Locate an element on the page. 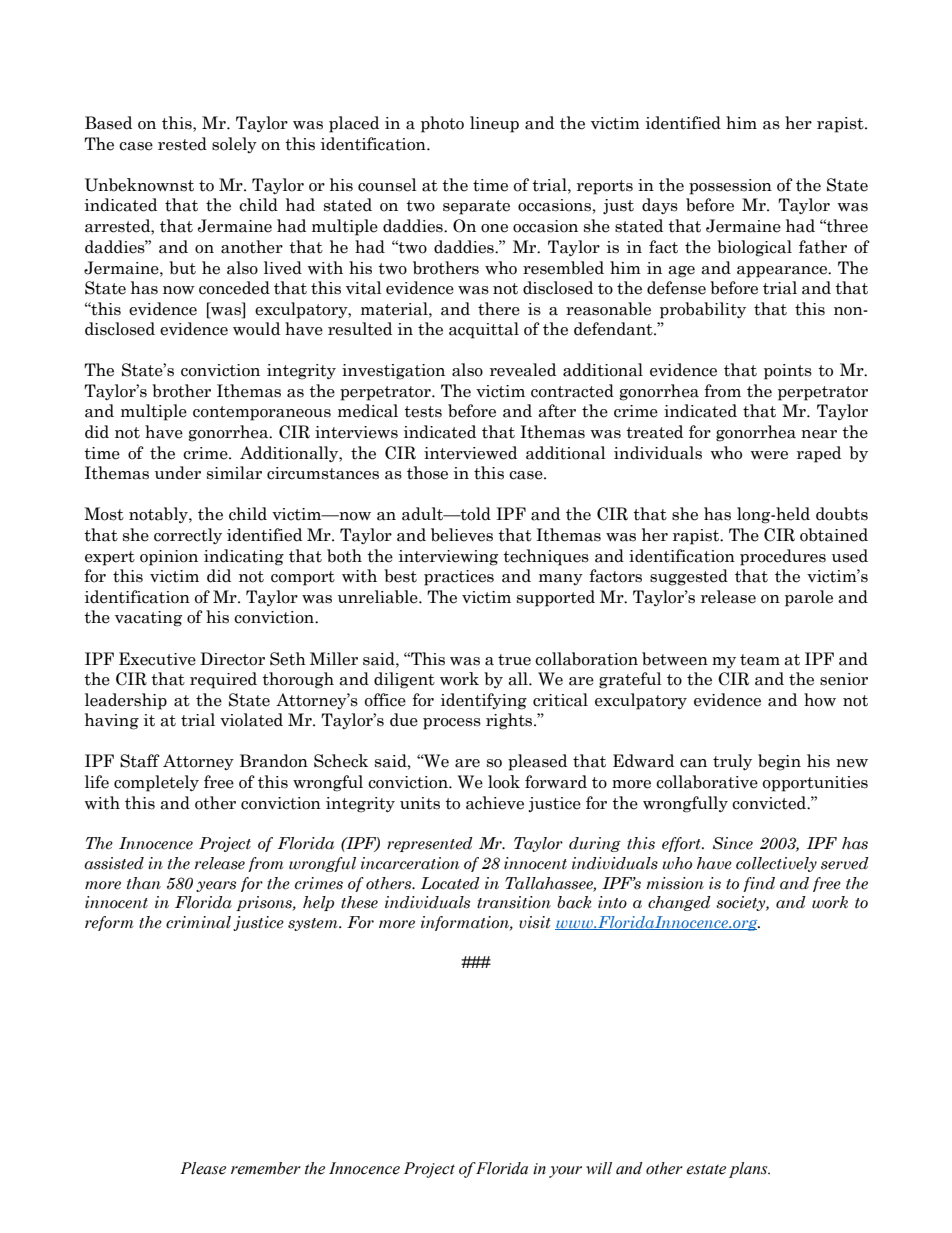 This page has width=952, height=1233. Executive is located at coordinates (157, 659).
